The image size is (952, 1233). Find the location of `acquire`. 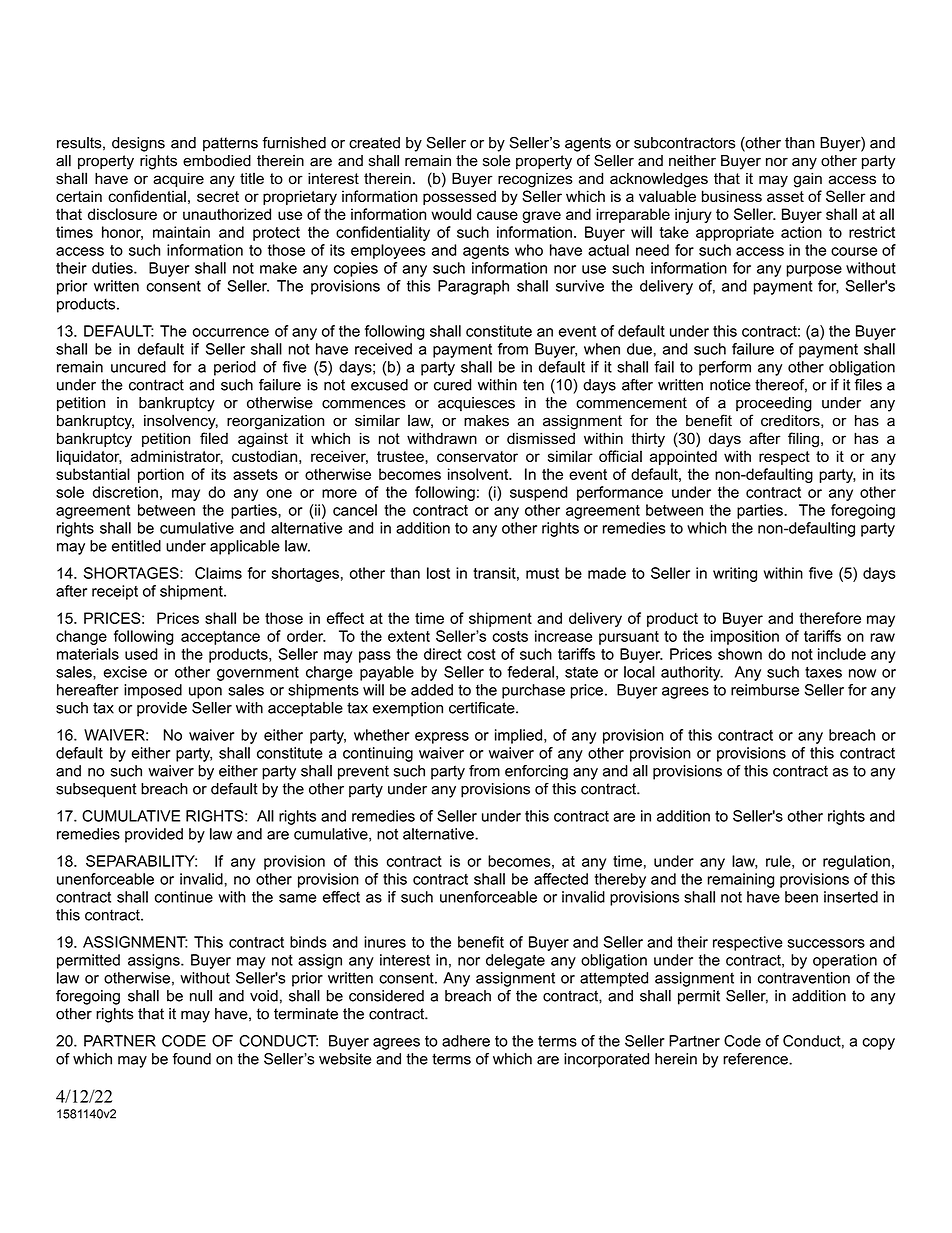

acquire is located at coordinates (178, 180).
